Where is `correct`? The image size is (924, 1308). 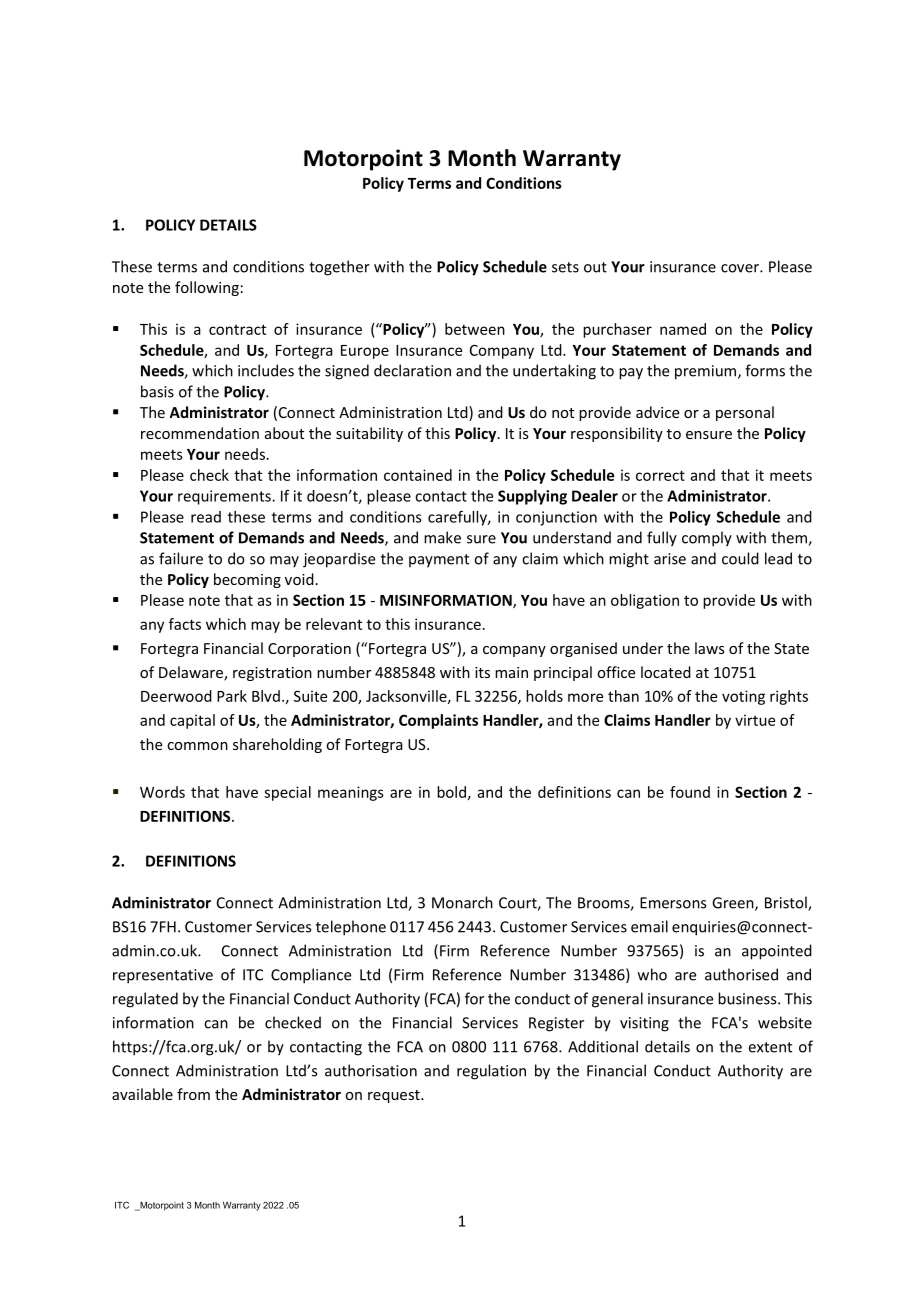 correct is located at coordinates (660, 475).
